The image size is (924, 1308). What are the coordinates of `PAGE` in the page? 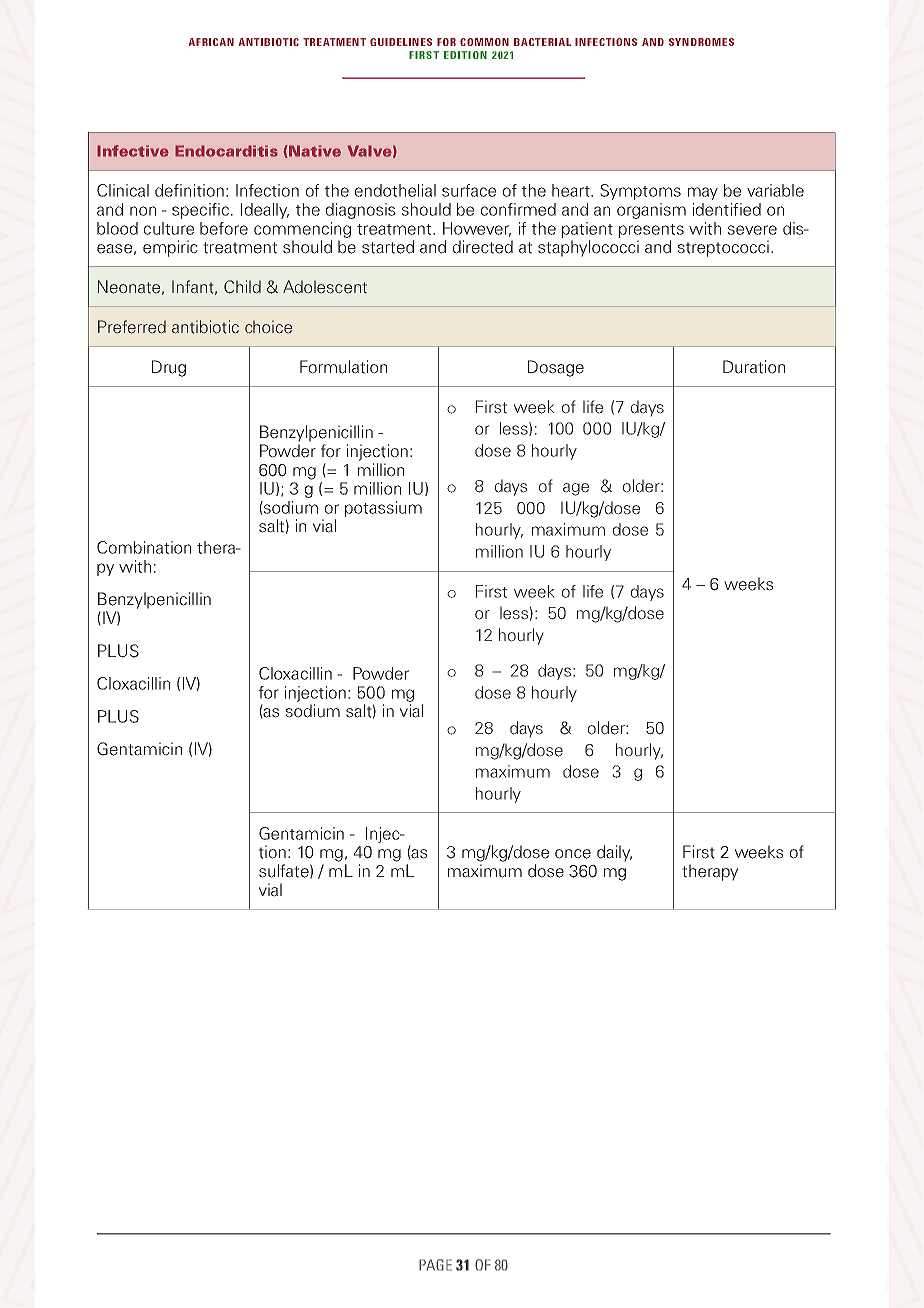 It's located at (435, 1265).
